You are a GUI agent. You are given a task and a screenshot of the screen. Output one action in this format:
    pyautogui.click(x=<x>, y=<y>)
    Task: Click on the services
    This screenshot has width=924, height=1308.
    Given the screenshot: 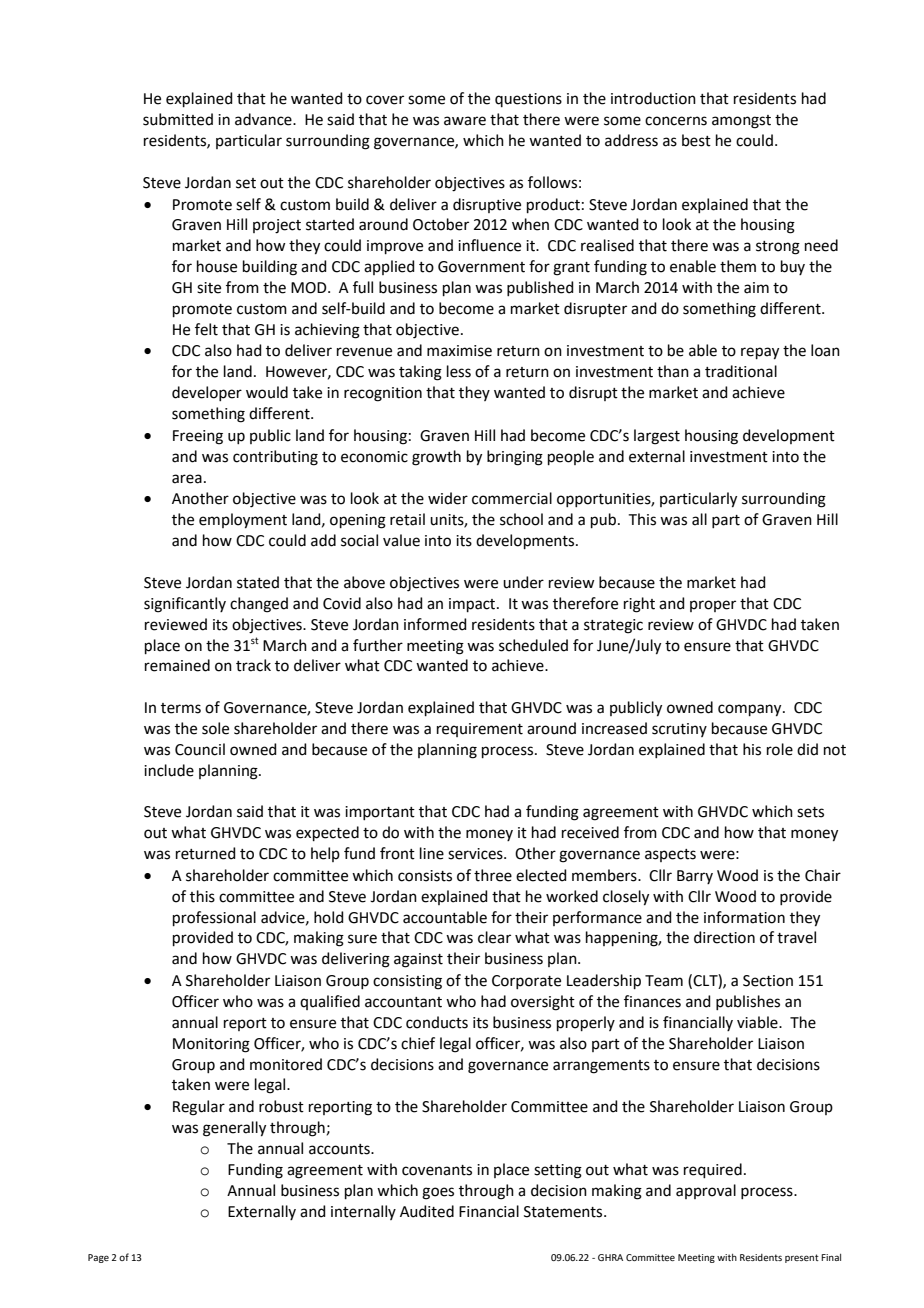 What is the action you would take?
    pyautogui.click(x=476, y=854)
